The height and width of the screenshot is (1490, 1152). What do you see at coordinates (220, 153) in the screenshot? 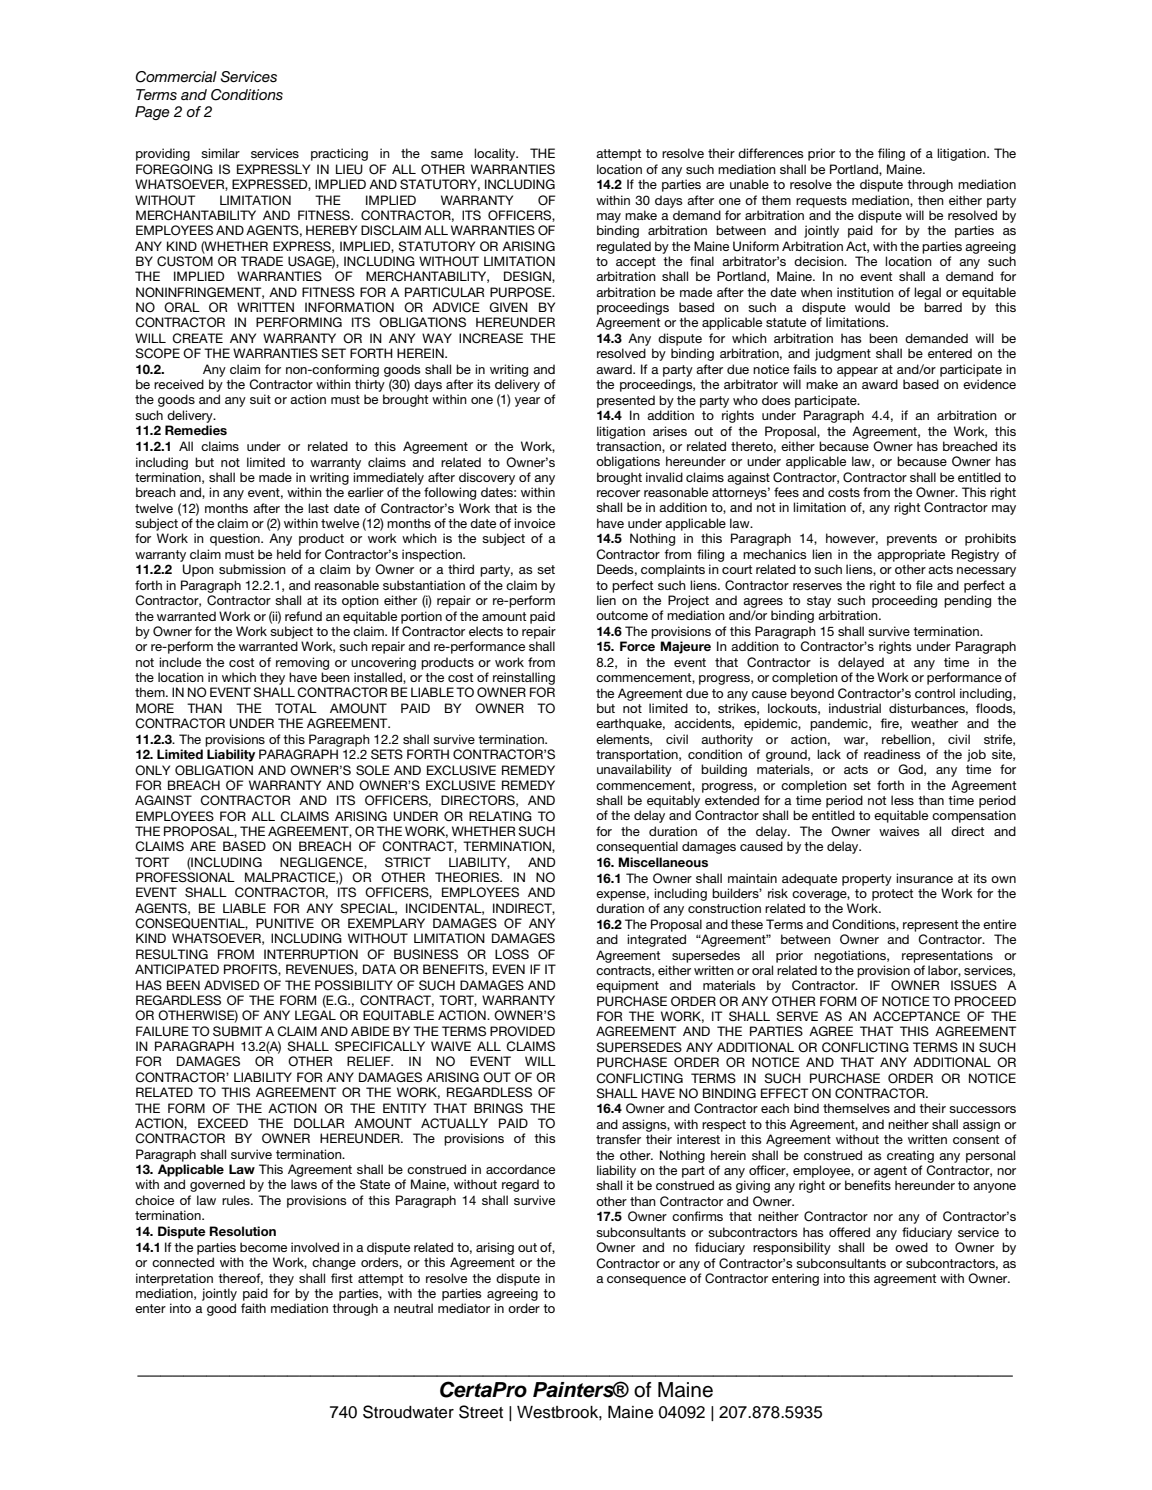
I see `similar` at bounding box center [220, 153].
